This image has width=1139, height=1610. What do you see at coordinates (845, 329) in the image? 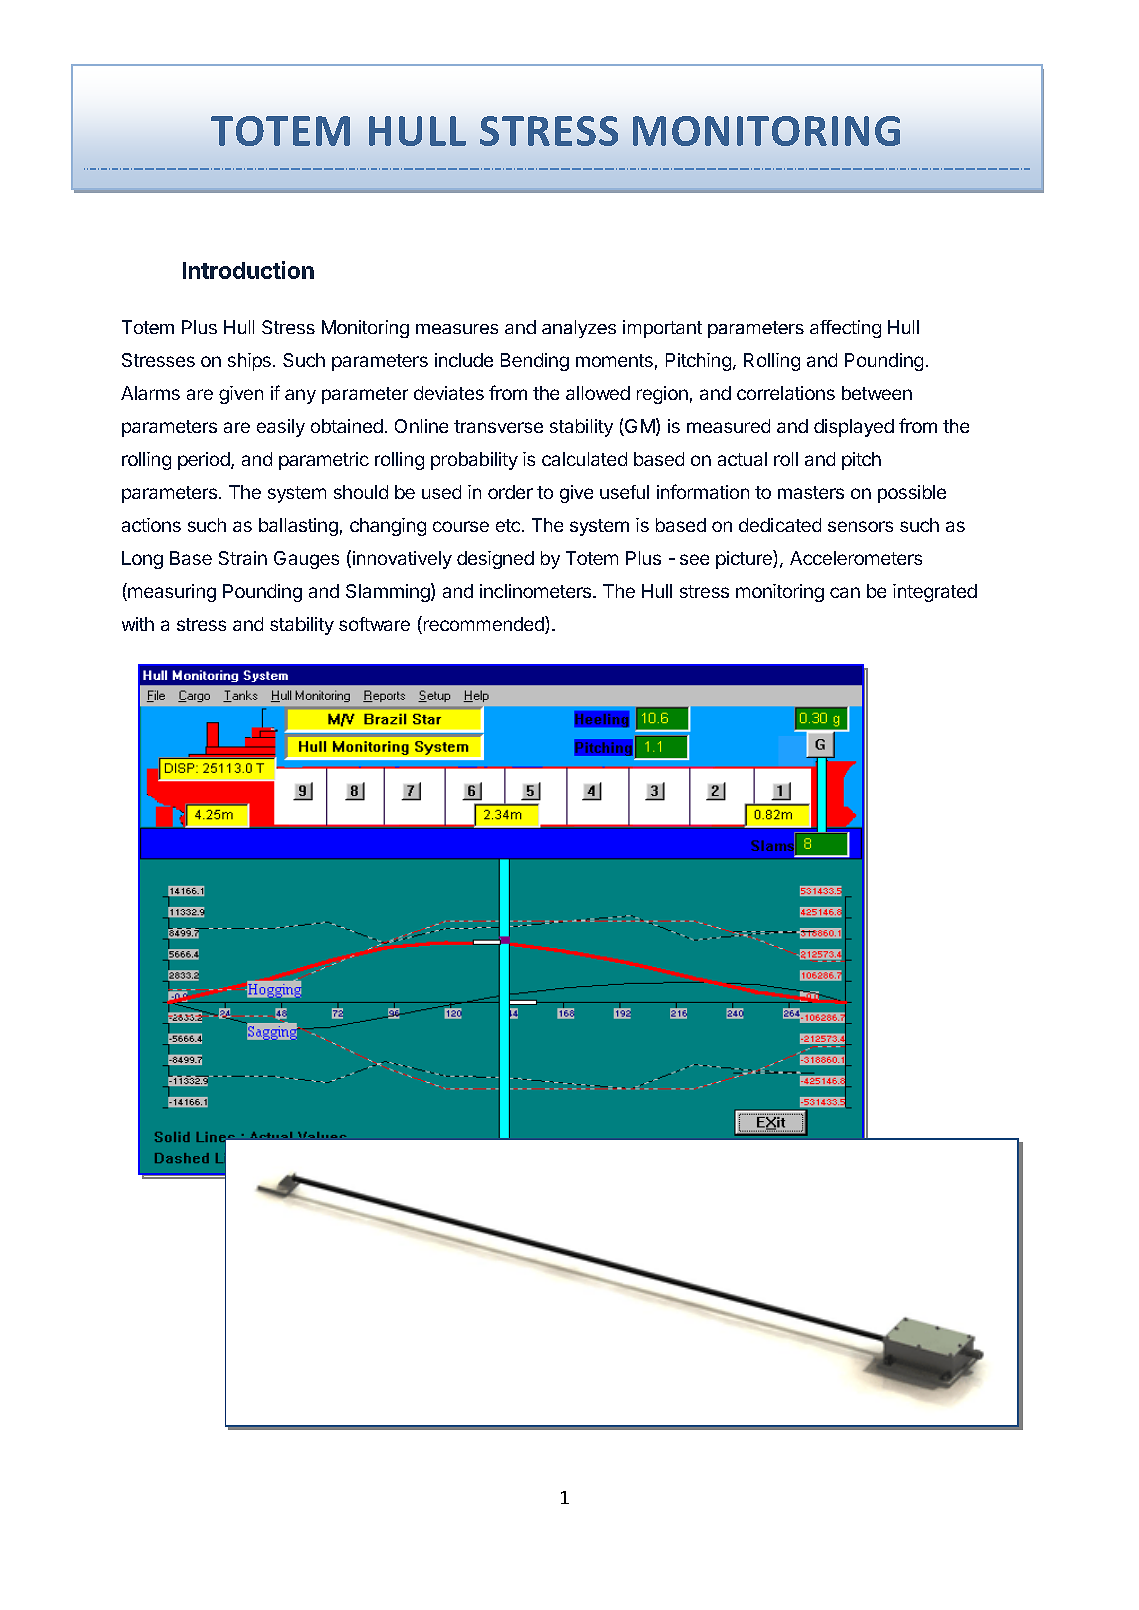
I see `affecting` at bounding box center [845, 329].
